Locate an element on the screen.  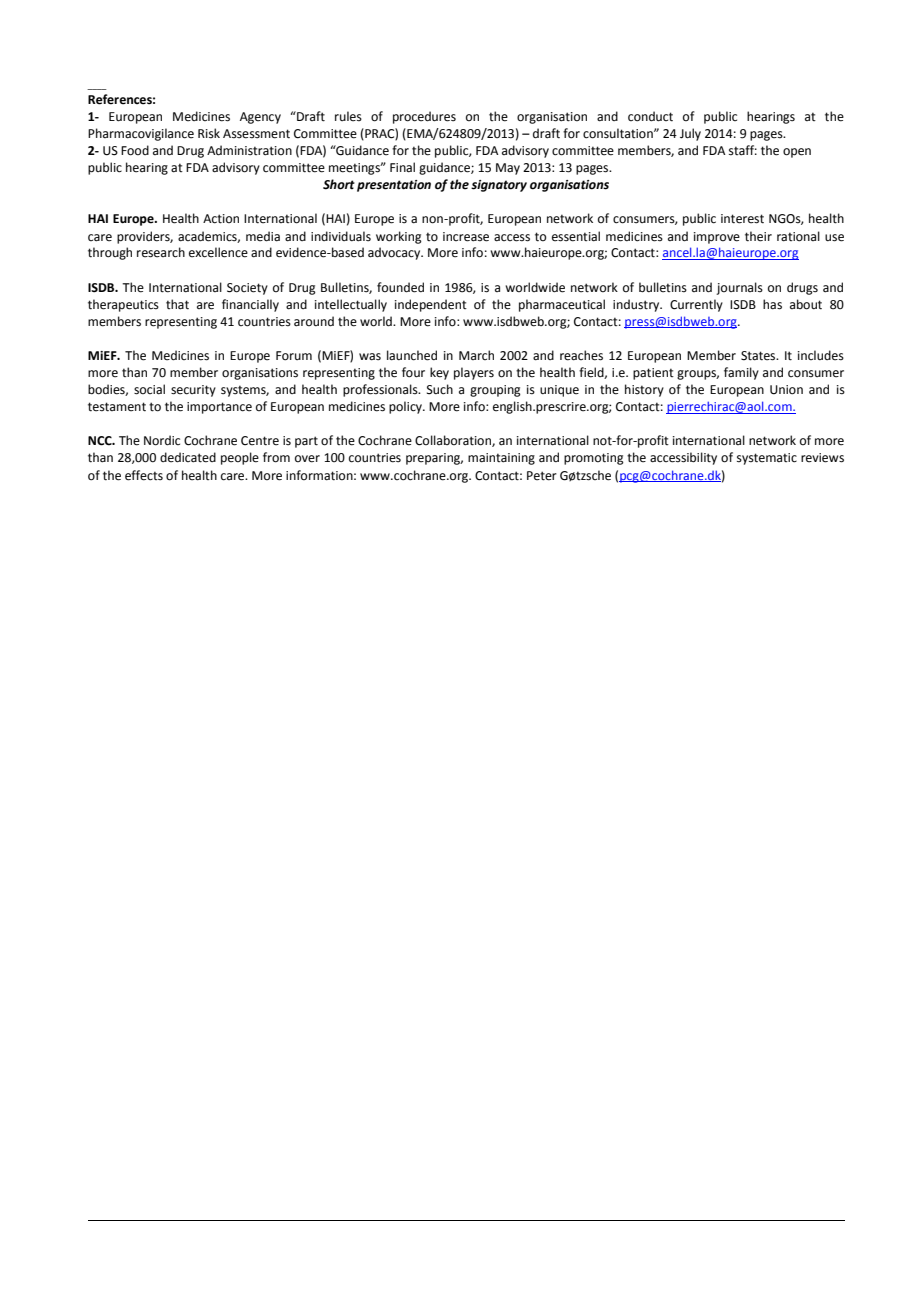
July is located at coordinates (690, 134).
